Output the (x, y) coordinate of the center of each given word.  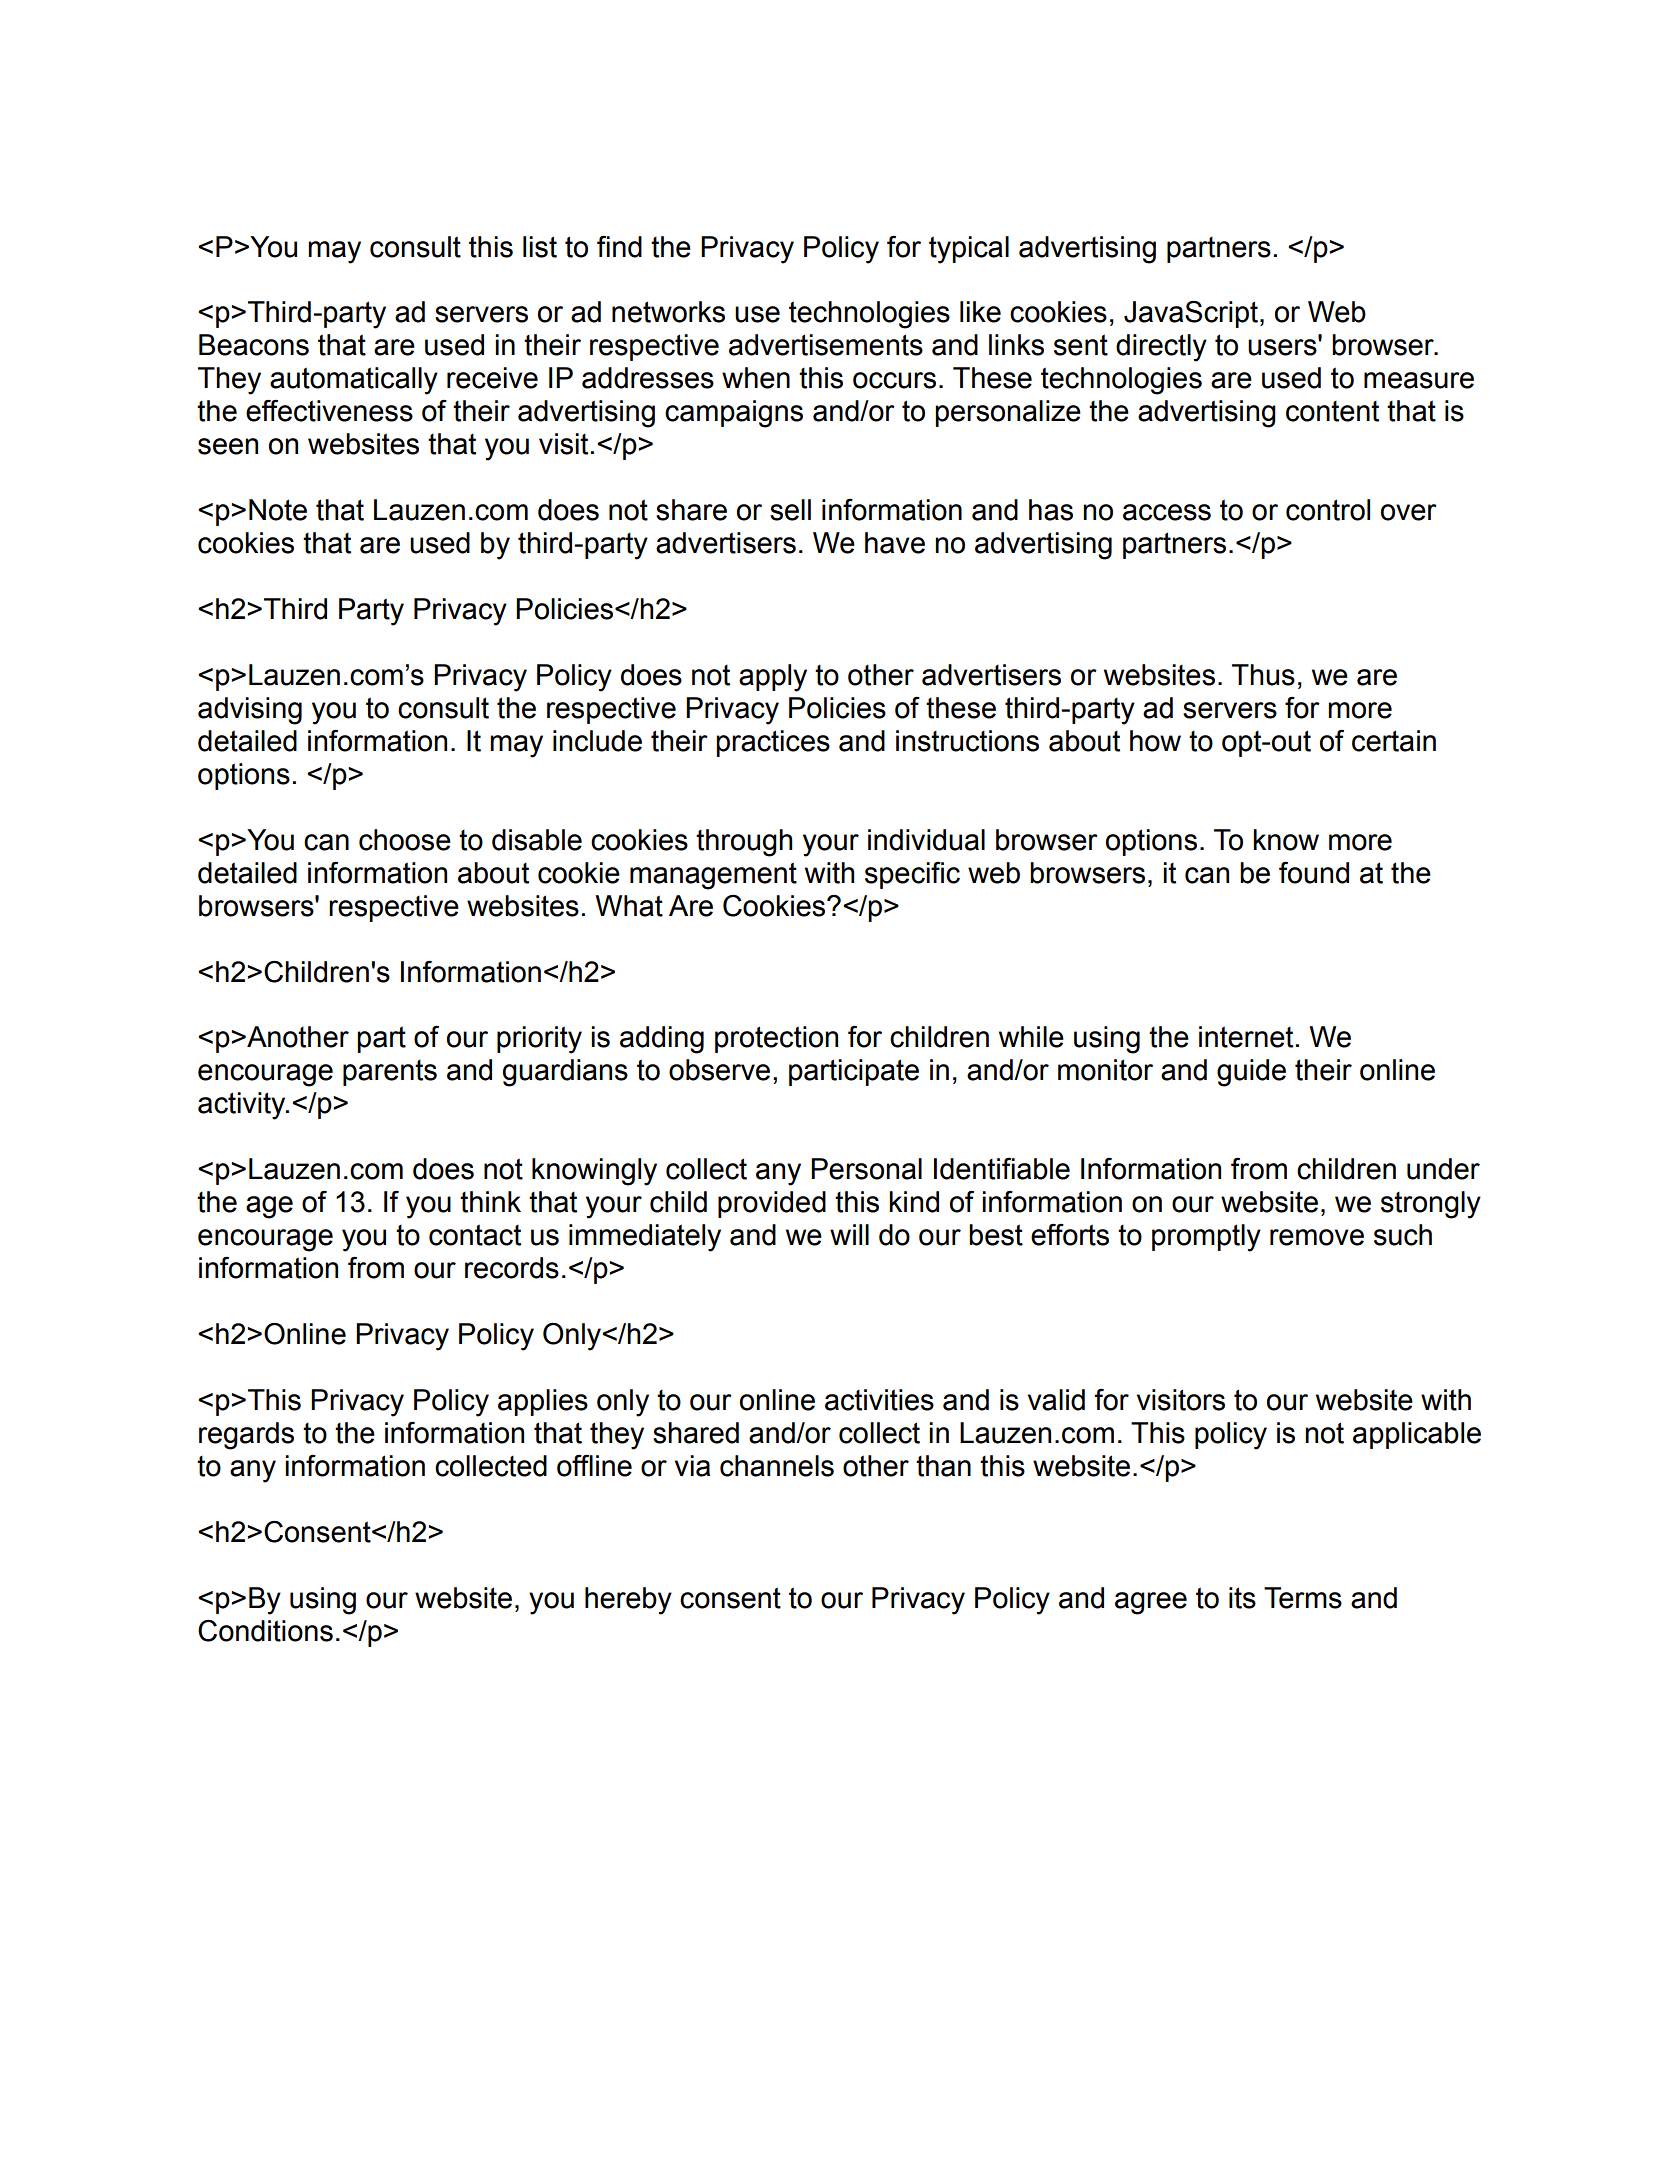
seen (228, 446)
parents (390, 1073)
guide (1251, 1073)
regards (246, 1436)
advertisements (826, 345)
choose (405, 840)
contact (475, 1235)
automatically (354, 381)
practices (773, 743)
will (849, 1234)
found (1314, 873)
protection (776, 1039)
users (1283, 347)
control (1328, 510)
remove (1317, 1237)
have (895, 543)
